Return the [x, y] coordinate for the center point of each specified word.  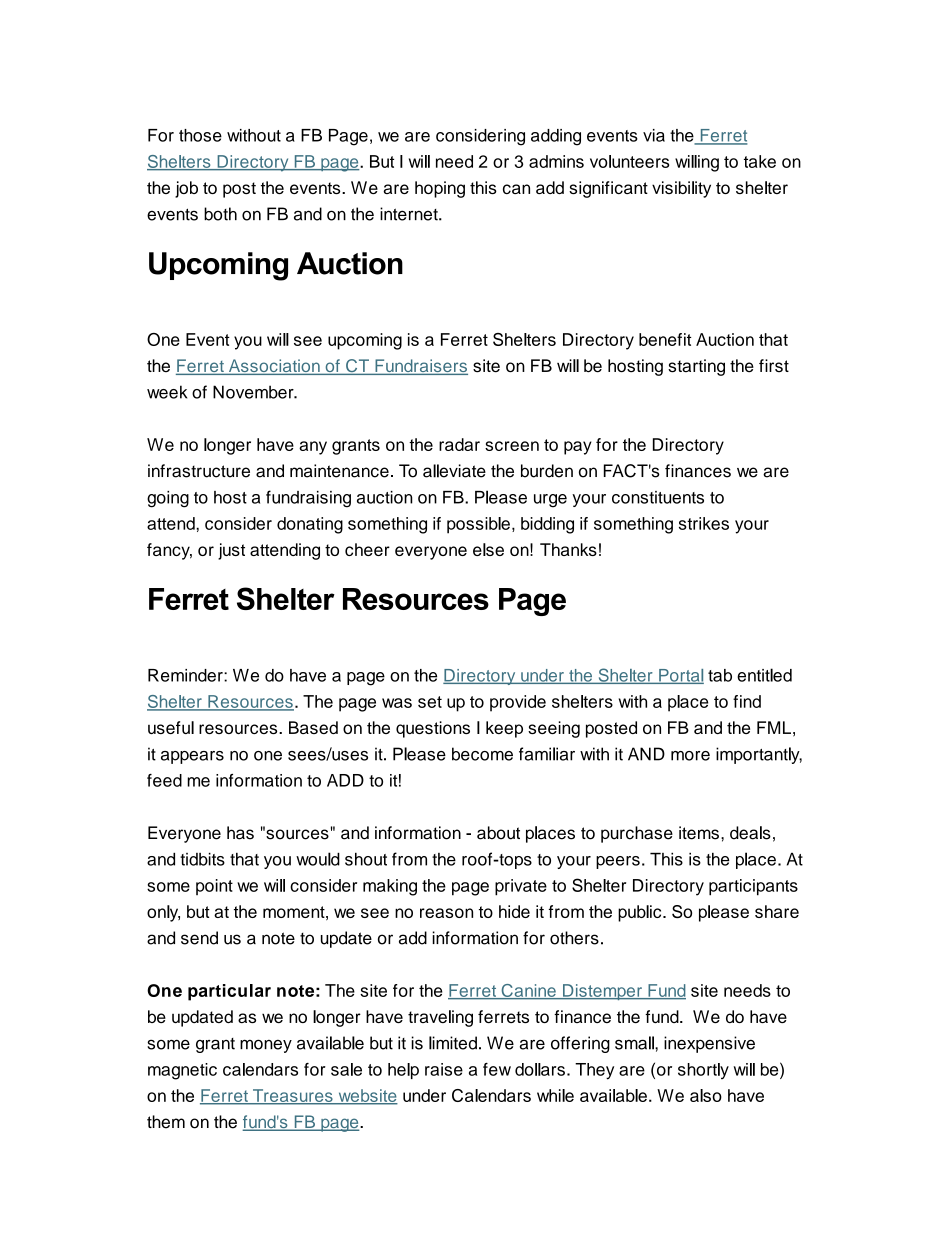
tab [720, 675]
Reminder [186, 675]
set [430, 702]
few [497, 1069]
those [200, 135]
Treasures [292, 1096]
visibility [681, 189]
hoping [440, 189]
